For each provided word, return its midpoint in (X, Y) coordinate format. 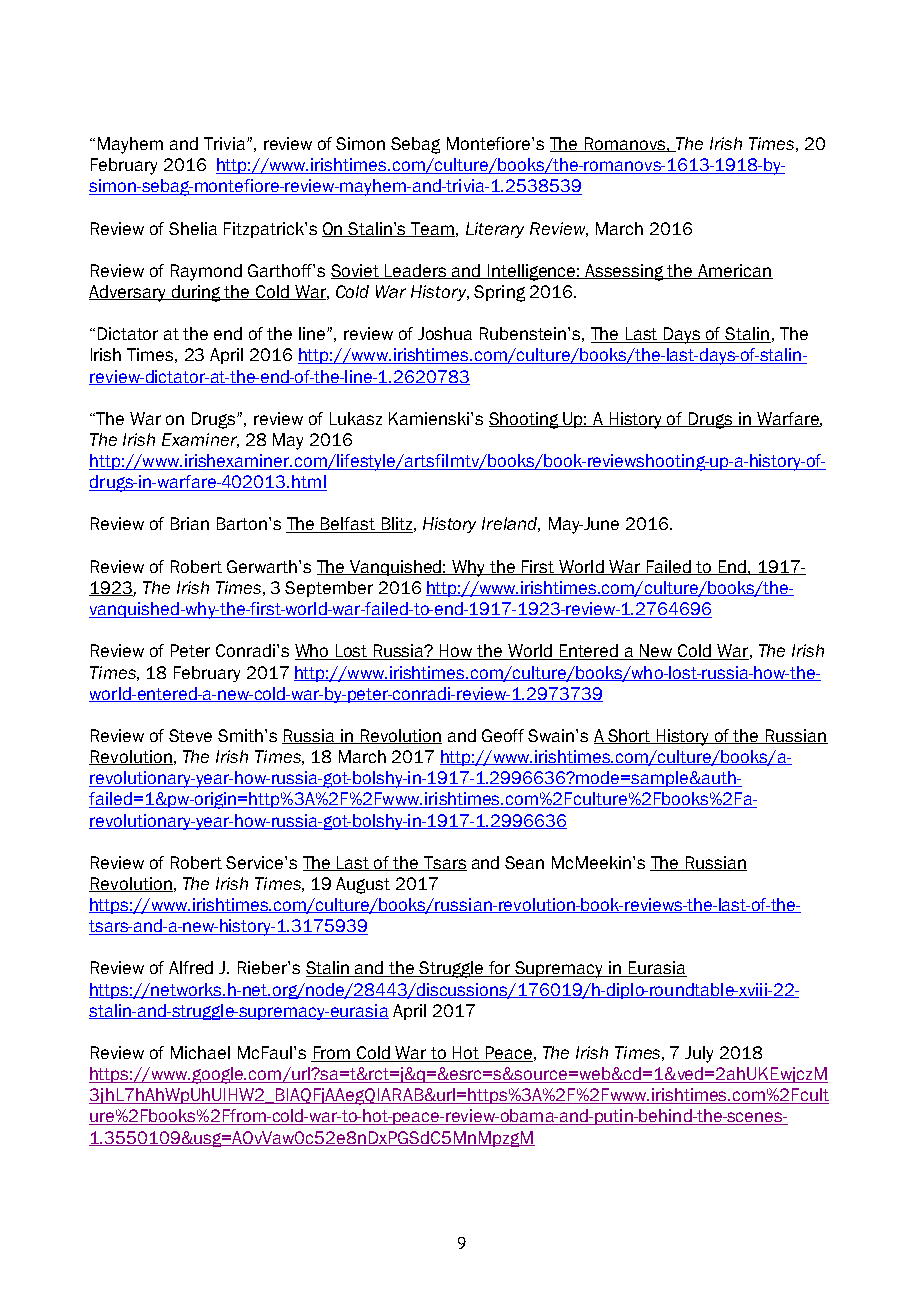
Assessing (625, 272)
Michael (200, 1052)
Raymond (206, 272)
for (500, 969)
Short (629, 736)
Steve (190, 735)
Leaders (416, 271)
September (329, 589)
